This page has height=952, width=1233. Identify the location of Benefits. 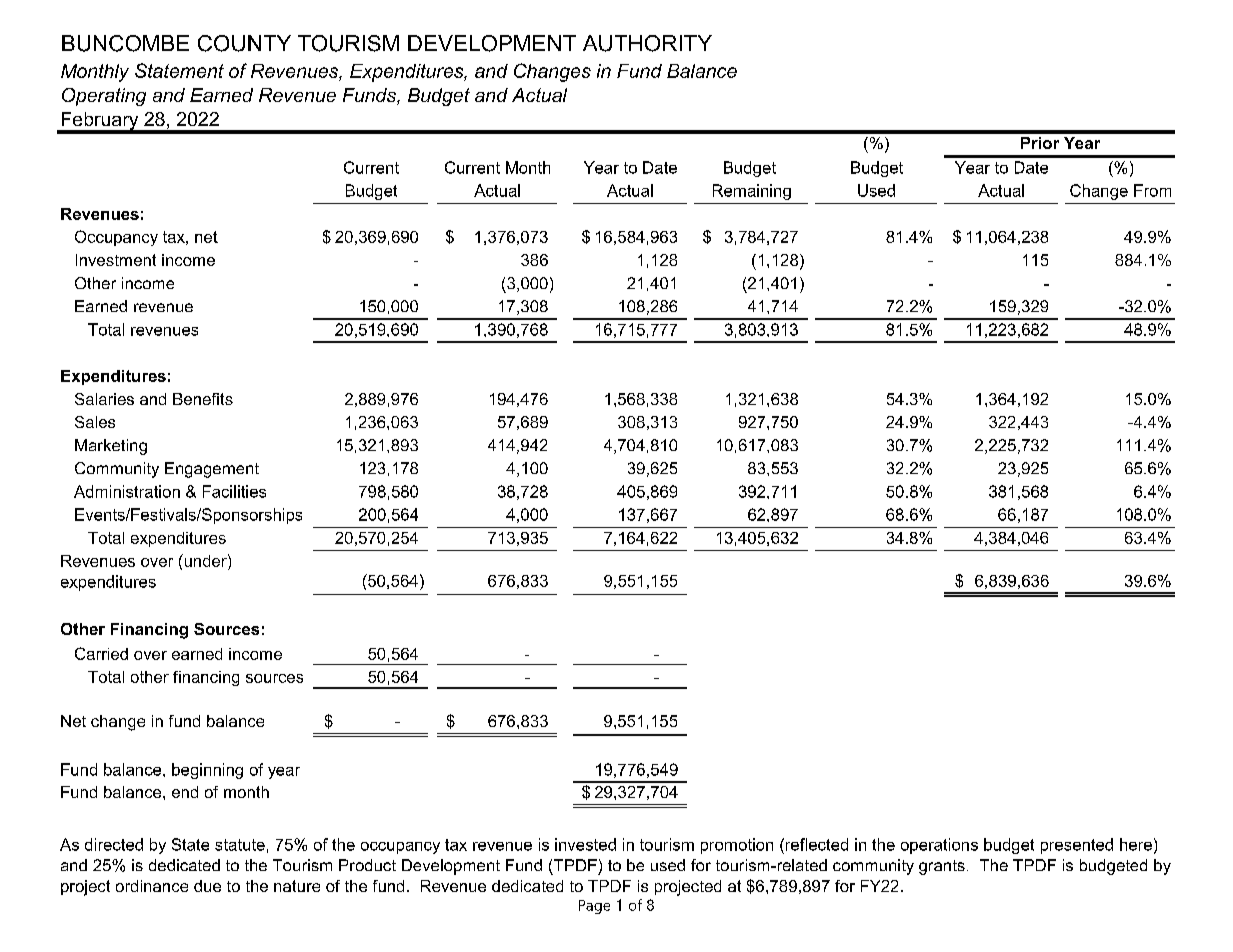
(203, 399).
